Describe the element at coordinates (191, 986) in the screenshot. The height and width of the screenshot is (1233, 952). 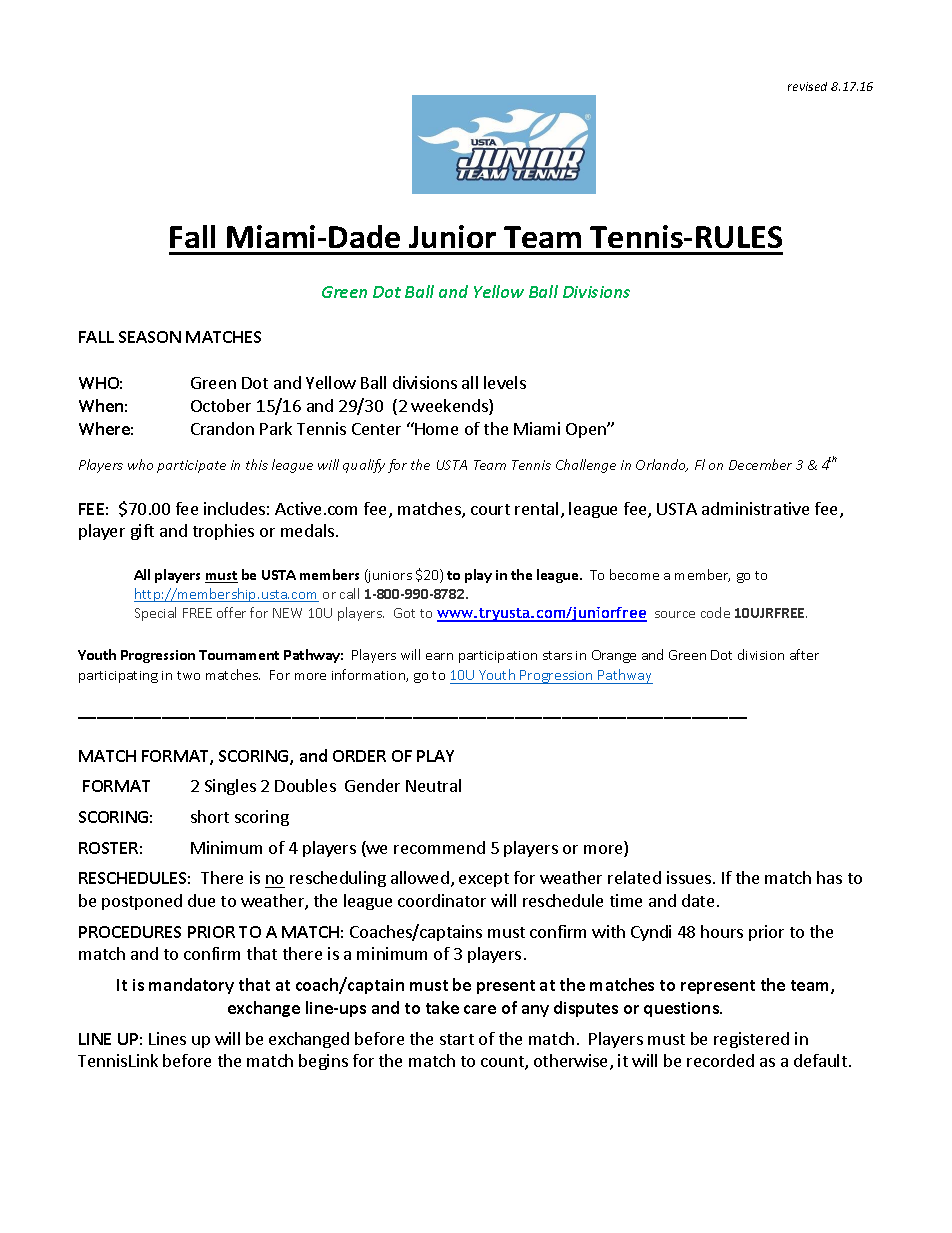
I see `mandatory` at that location.
